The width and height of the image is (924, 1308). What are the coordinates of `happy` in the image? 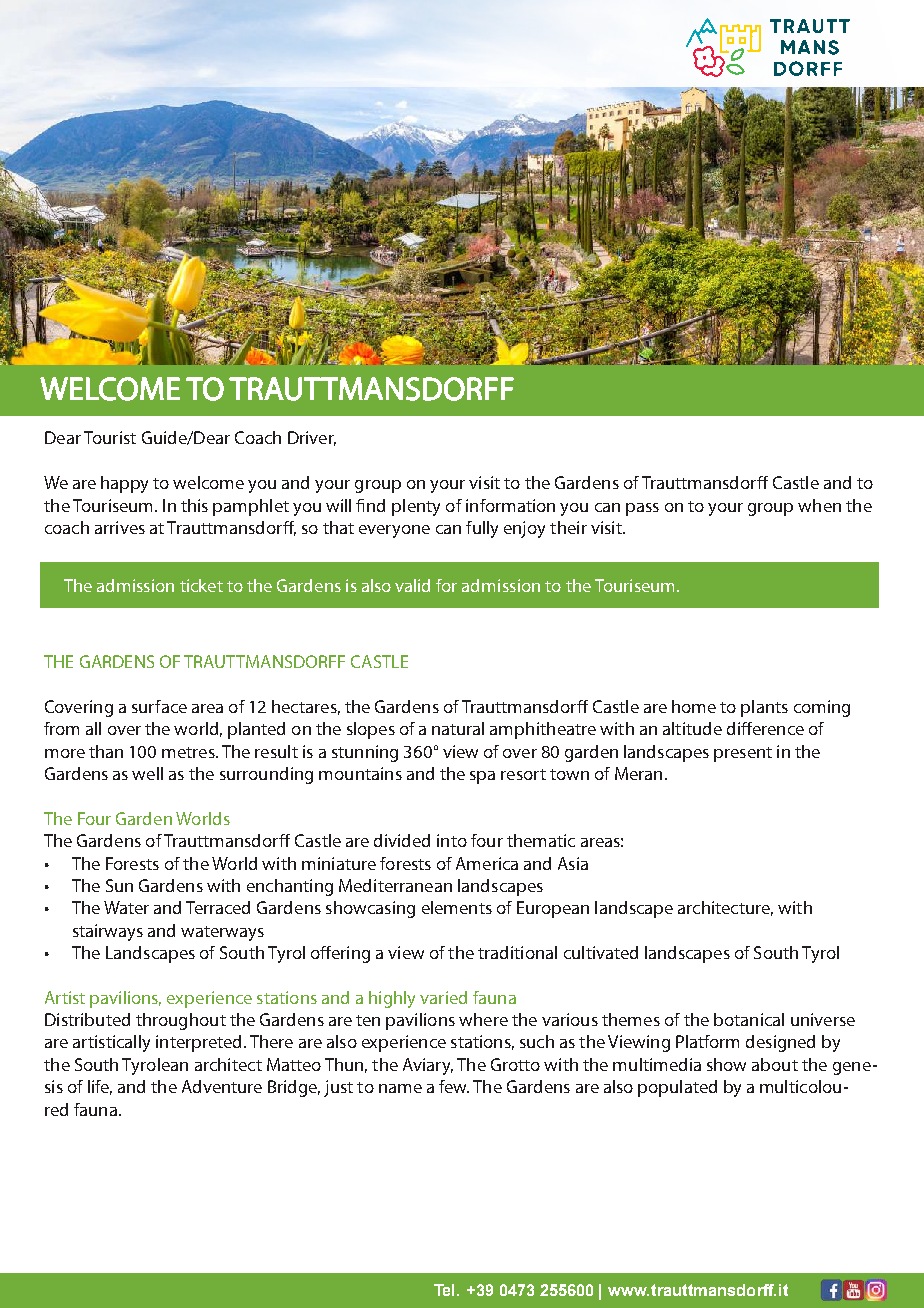 It's located at (124, 484).
